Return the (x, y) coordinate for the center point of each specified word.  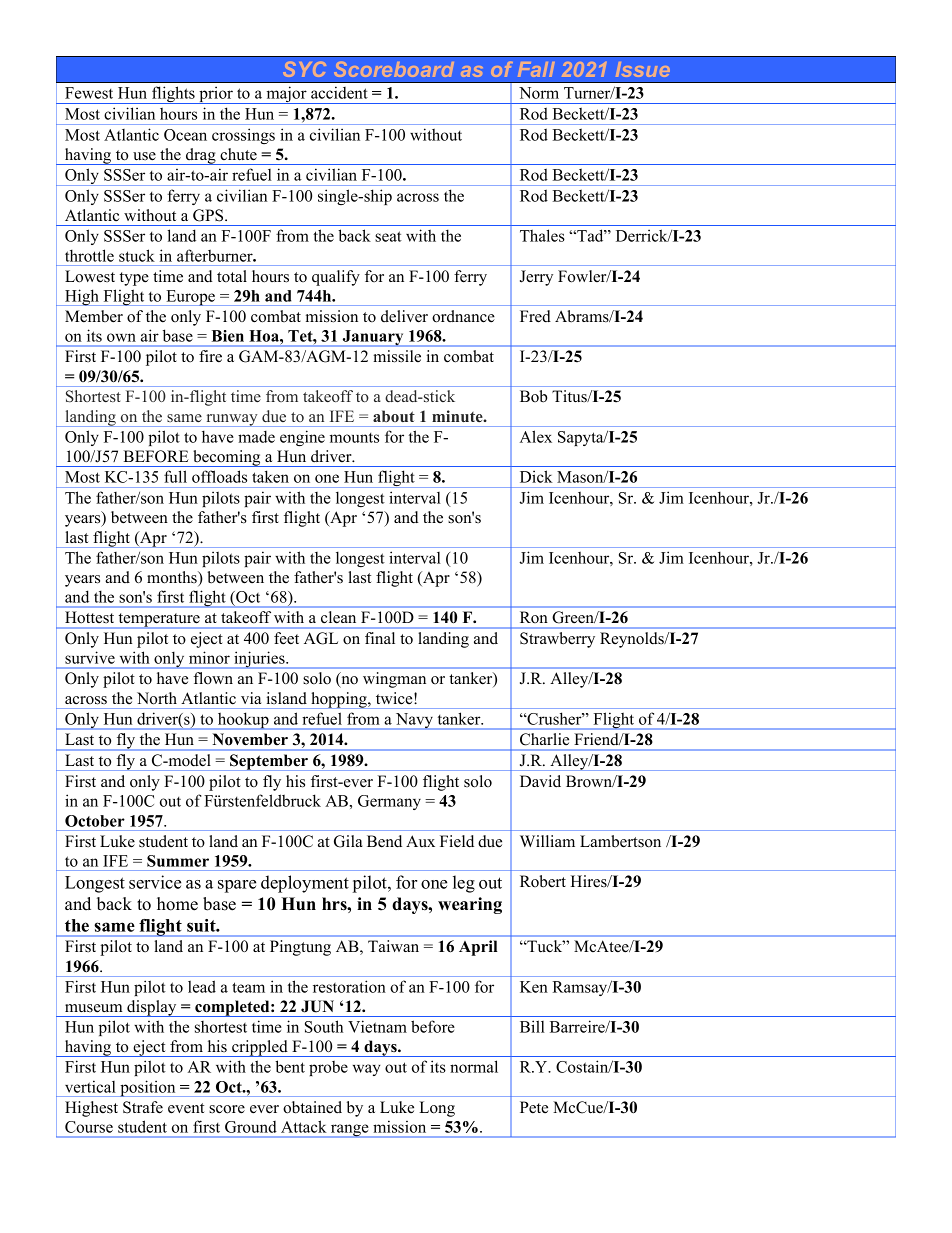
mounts (354, 438)
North (157, 698)
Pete (534, 1107)
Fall (536, 69)
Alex (536, 436)
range (349, 1131)
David (540, 781)
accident (339, 92)
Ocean (185, 135)
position (148, 1088)
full (175, 477)
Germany (389, 802)
